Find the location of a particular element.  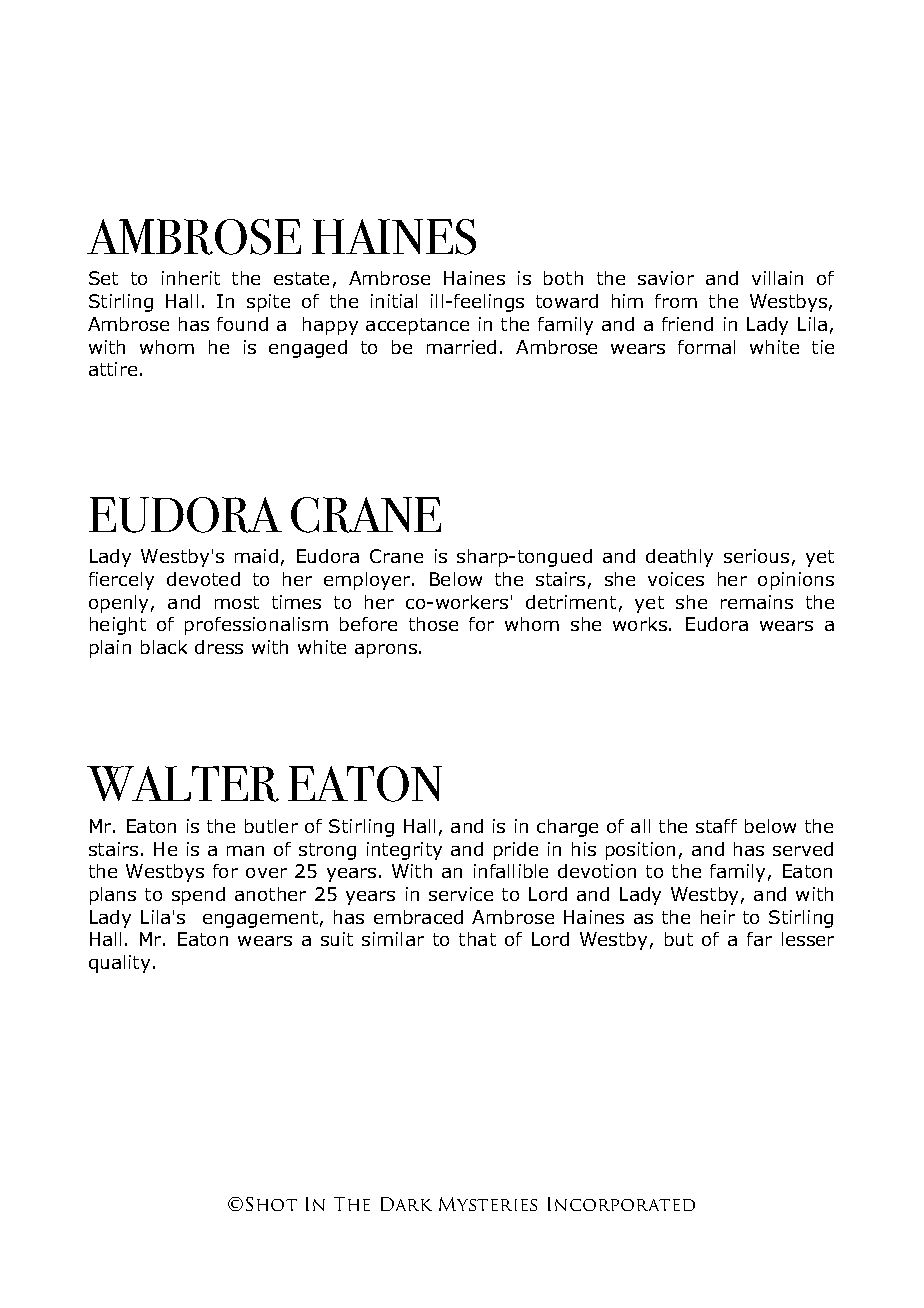

charge is located at coordinates (567, 828).
